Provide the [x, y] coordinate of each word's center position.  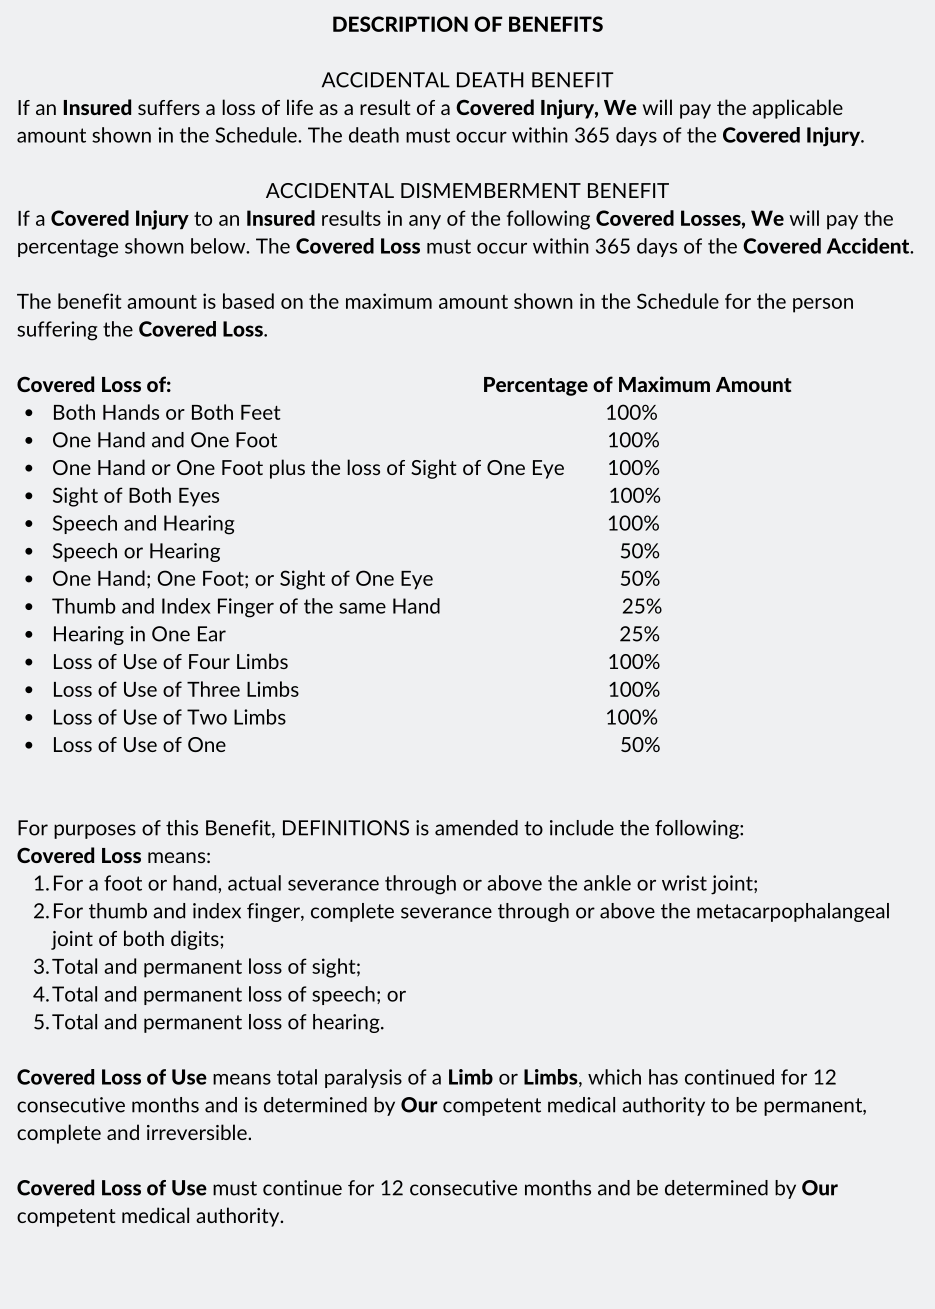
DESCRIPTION [400, 24]
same [362, 608]
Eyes [199, 497]
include [582, 828]
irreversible [198, 1132]
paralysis [363, 1078]
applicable [797, 109]
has [663, 1077]
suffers [169, 107]
